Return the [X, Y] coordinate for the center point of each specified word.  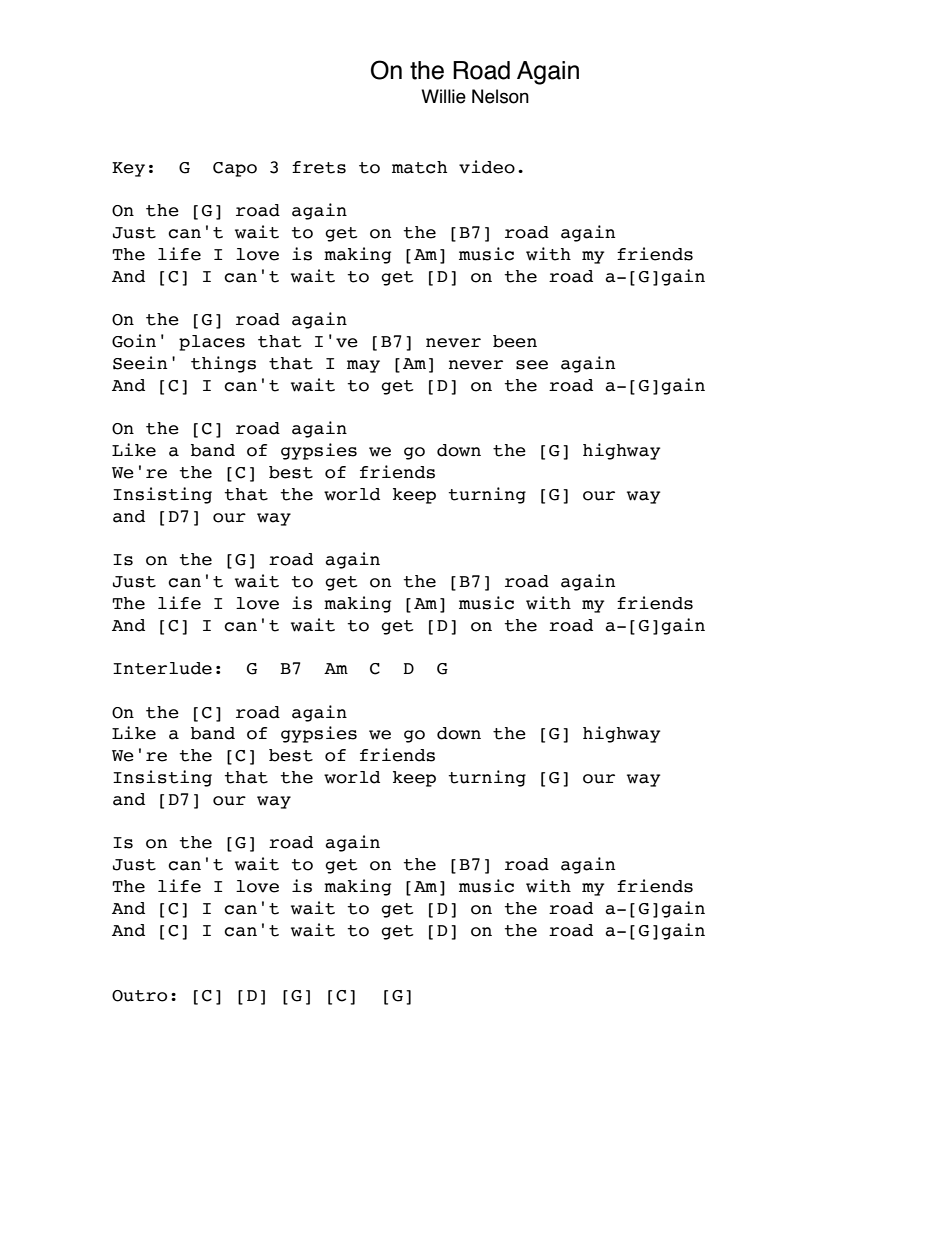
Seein [140, 363]
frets [319, 167]
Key [128, 169]
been [515, 341]
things [223, 364]
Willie [443, 96]
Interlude [162, 668]
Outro [139, 996]
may [363, 366]
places [212, 343]
